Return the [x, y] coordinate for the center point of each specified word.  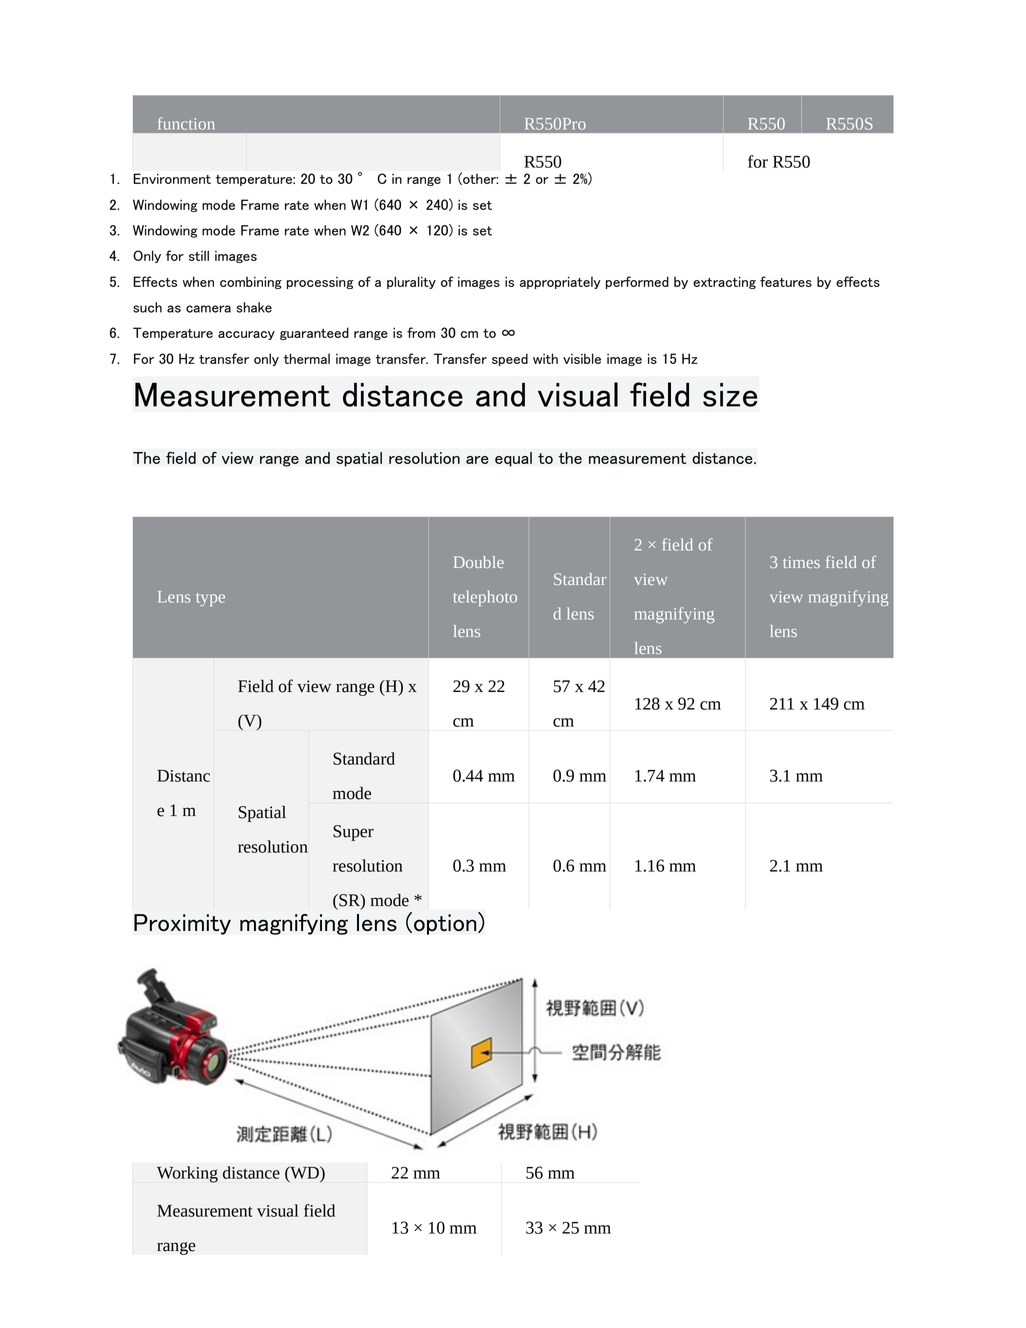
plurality [411, 282]
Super [353, 833]
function [186, 123]
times [801, 562]
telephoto [485, 598]
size [730, 395]
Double [479, 562]
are [477, 460]
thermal [307, 358]
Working [187, 1174]
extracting [724, 282]
